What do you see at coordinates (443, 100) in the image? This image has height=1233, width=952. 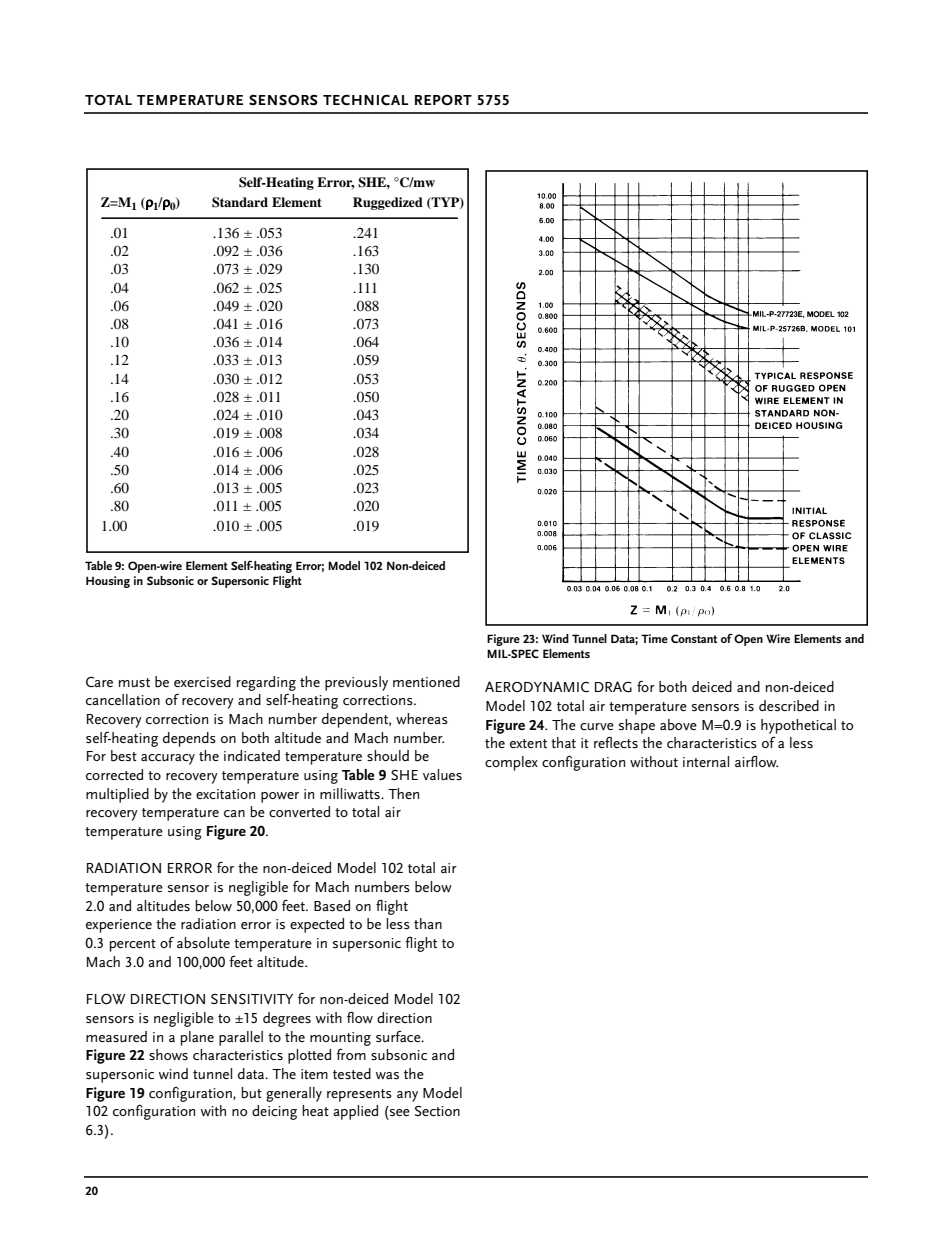 I see `REPORT` at bounding box center [443, 100].
